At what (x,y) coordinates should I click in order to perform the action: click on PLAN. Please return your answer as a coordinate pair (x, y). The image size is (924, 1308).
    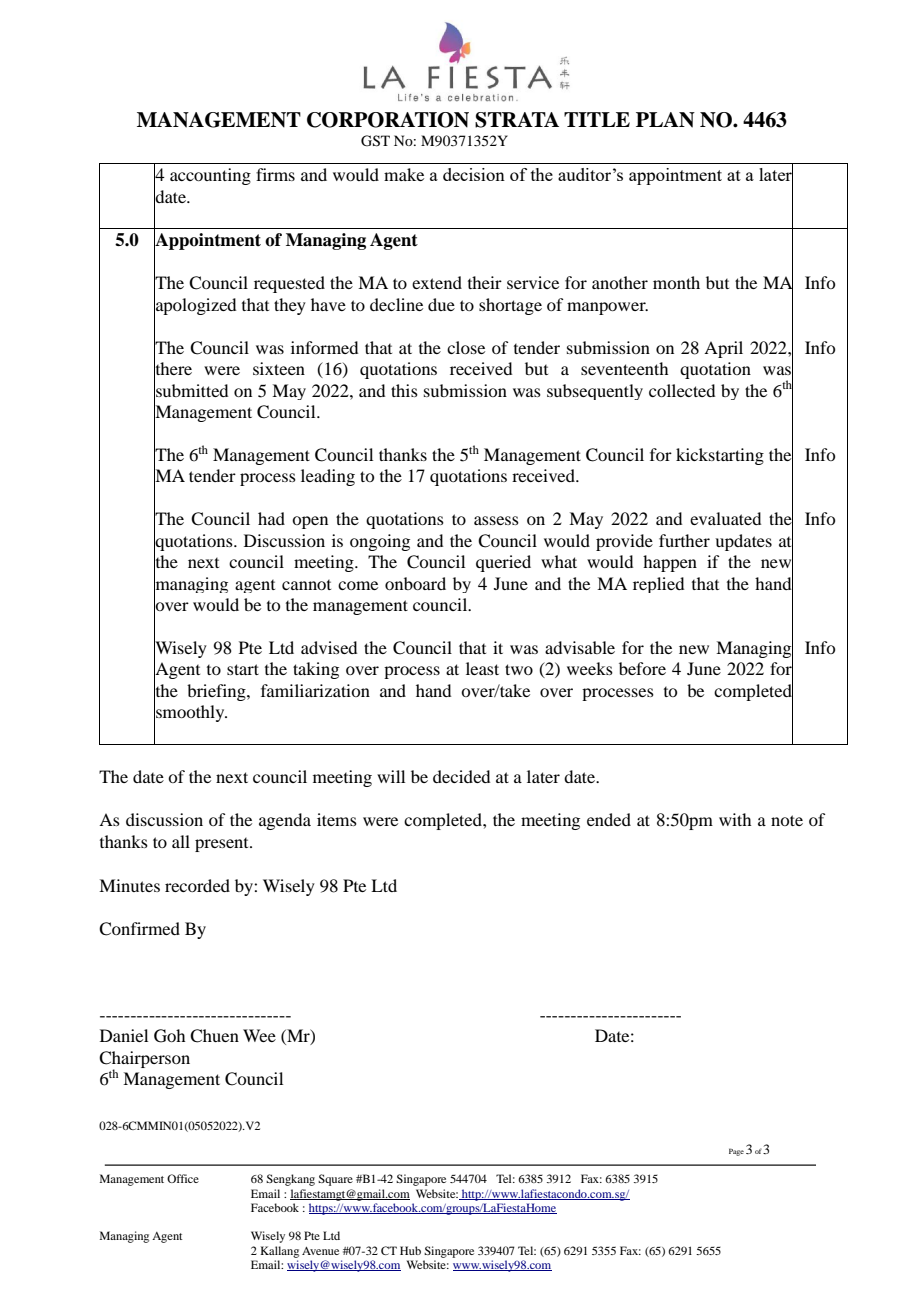
    Looking at the image, I should click on (665, 120).
